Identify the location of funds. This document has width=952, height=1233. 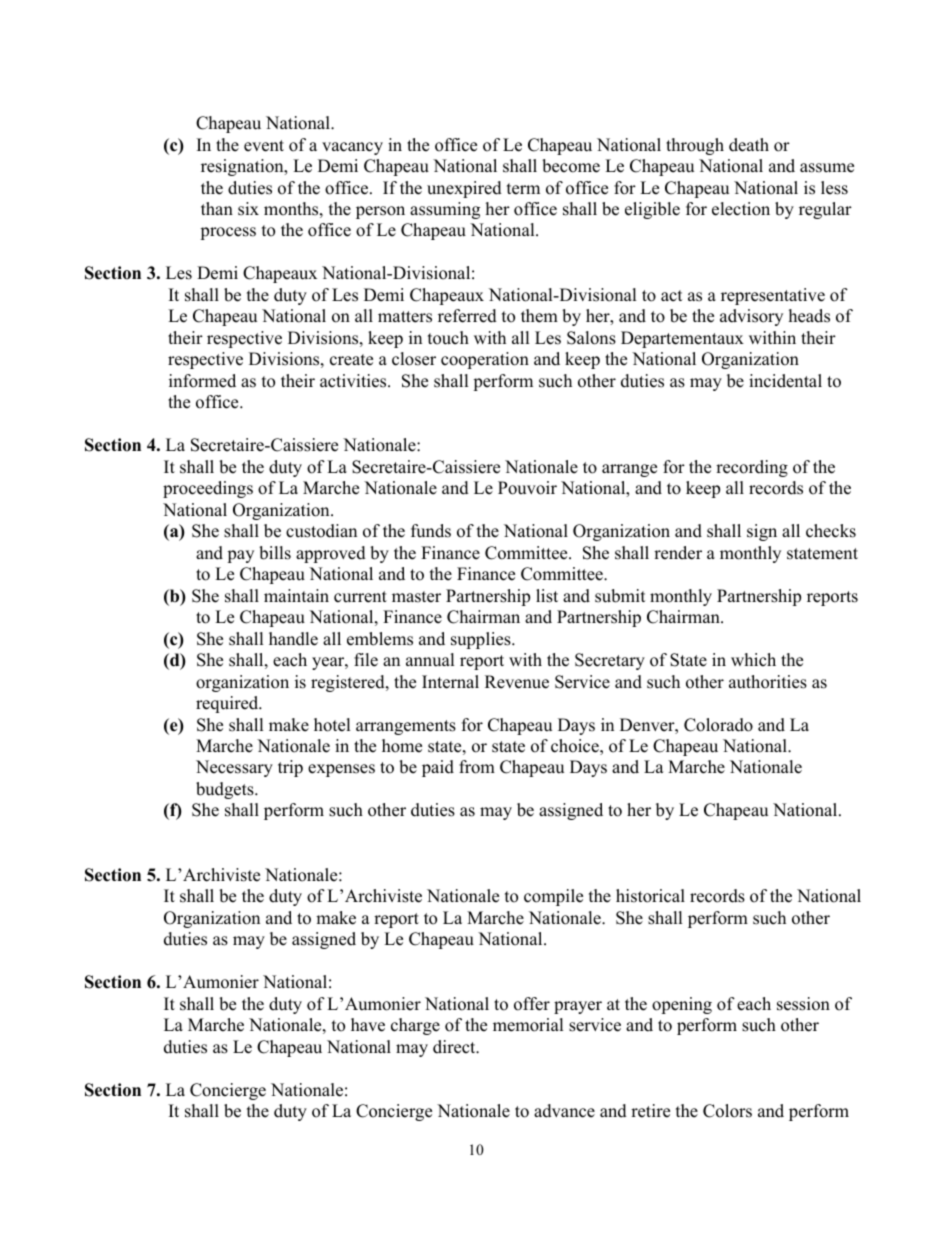
(431, 531).
